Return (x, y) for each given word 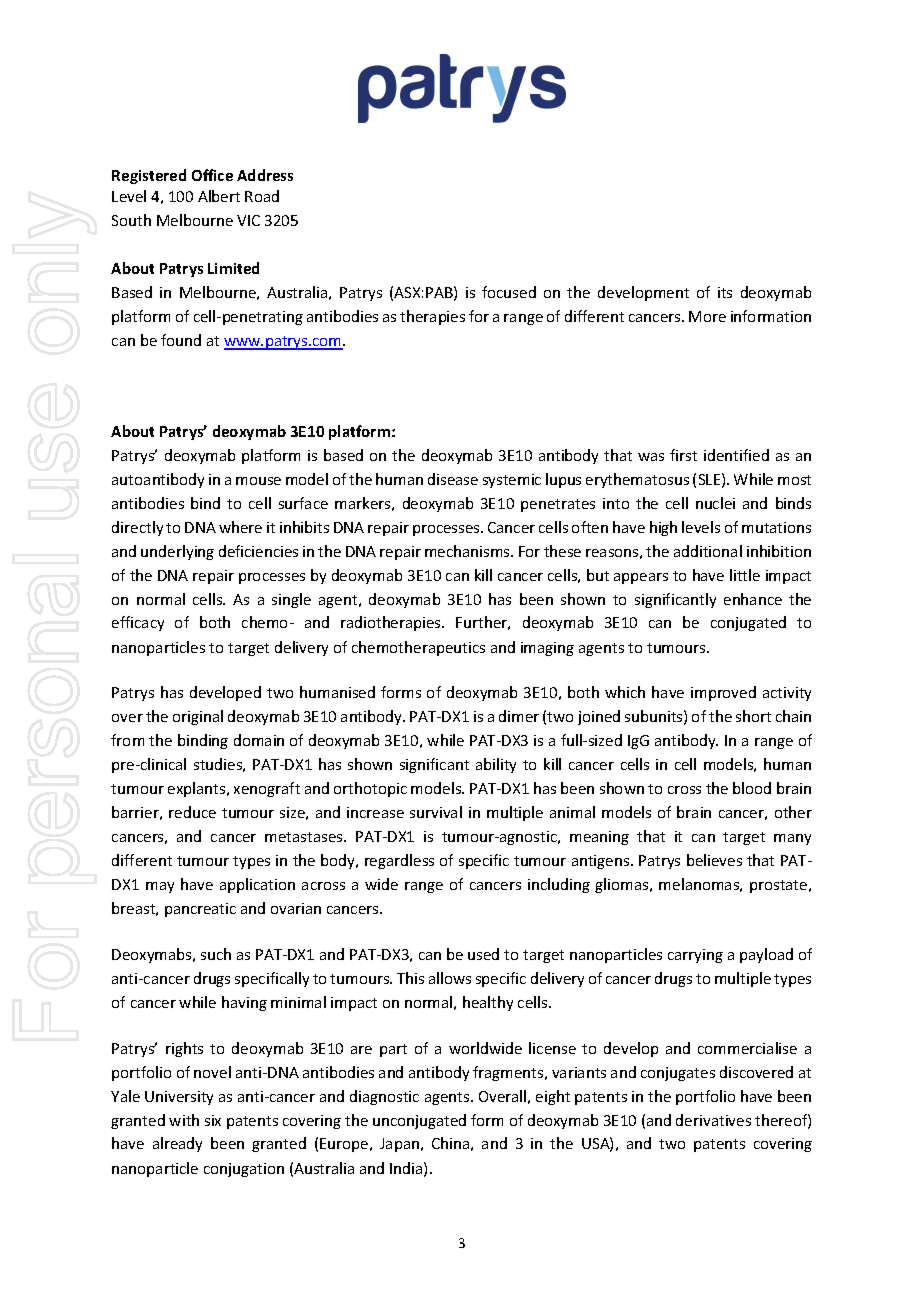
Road (262, 196)
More (707, 316)
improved (723, 693)
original (198, 717)
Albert (219, 196)
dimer (519, 716)
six (213, 1120)
